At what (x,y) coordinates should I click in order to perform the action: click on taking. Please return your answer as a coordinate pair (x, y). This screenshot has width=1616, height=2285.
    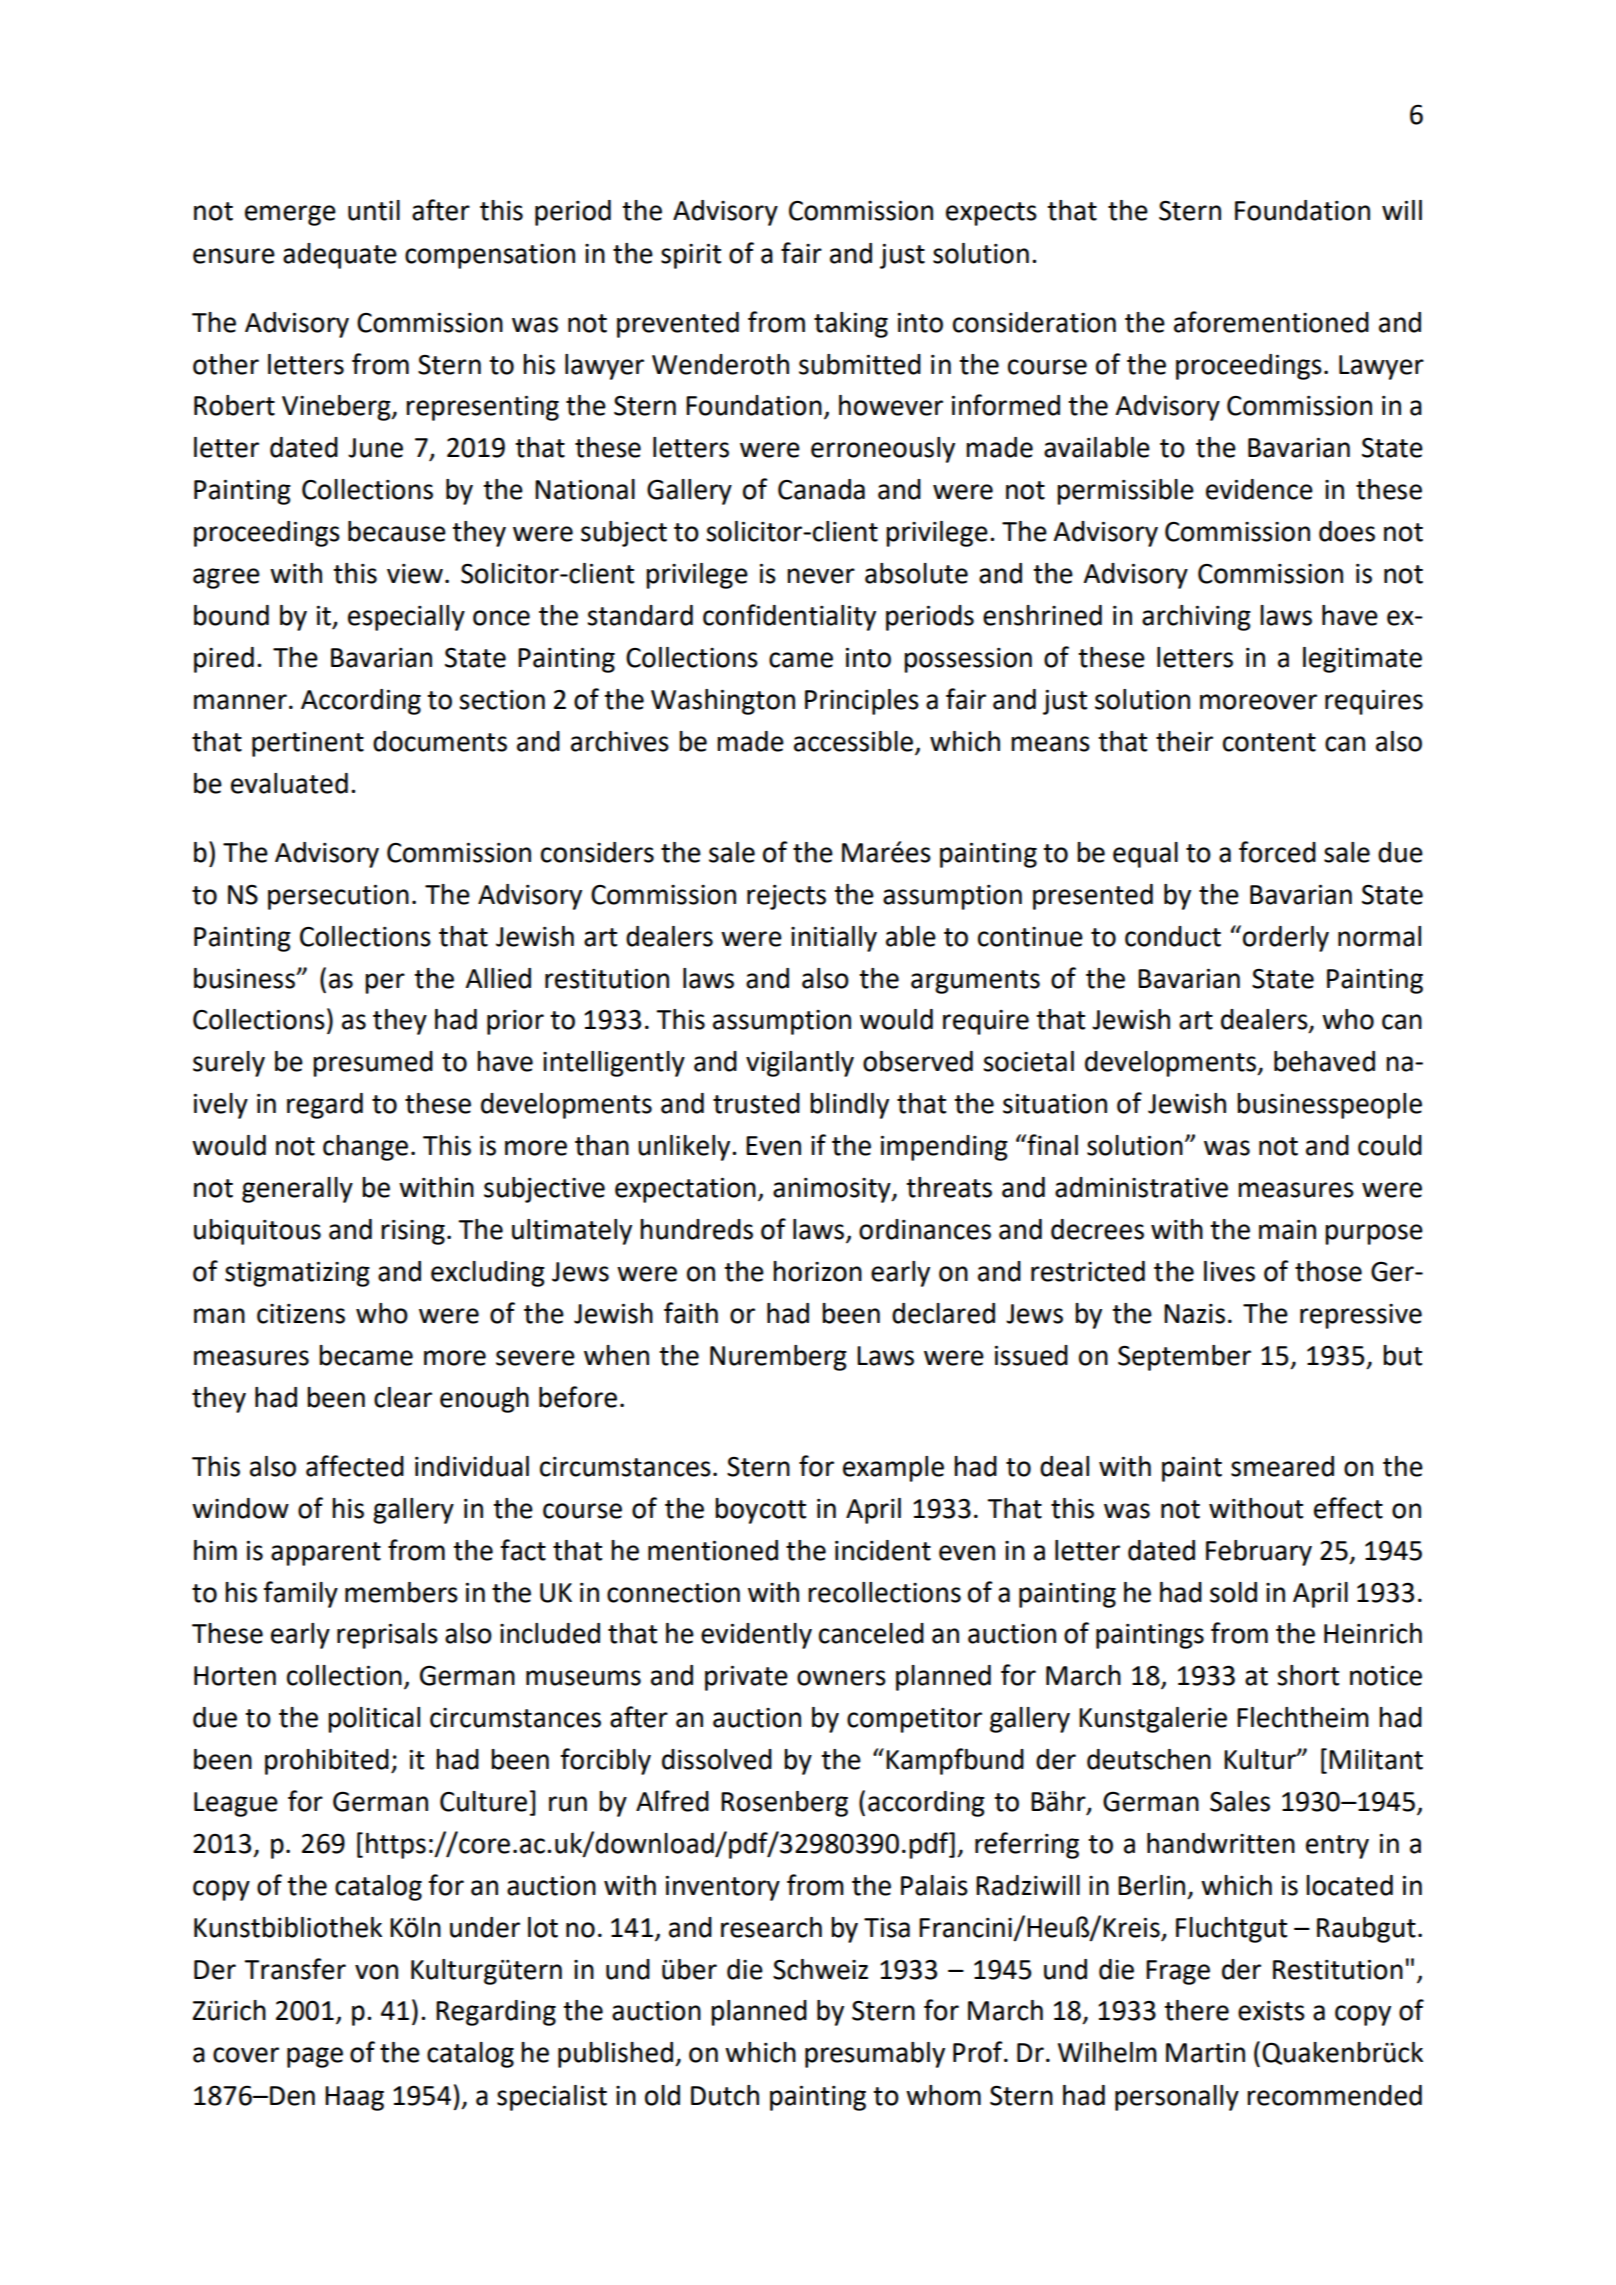
    Looking at the image, I should click on (851, 325).
